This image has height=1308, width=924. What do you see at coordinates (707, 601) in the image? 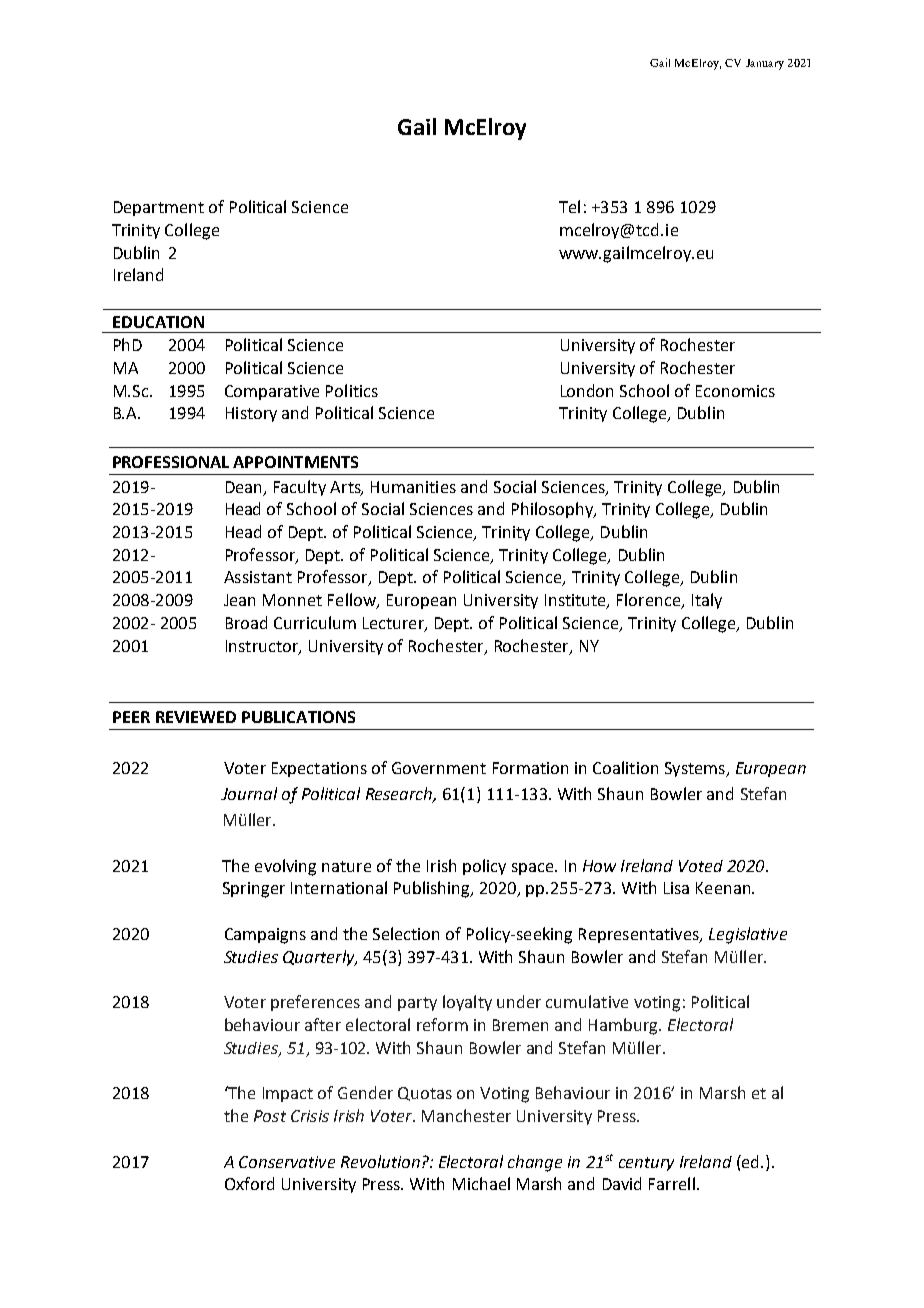
I see `Italy` at bounding box center [707, 601].
